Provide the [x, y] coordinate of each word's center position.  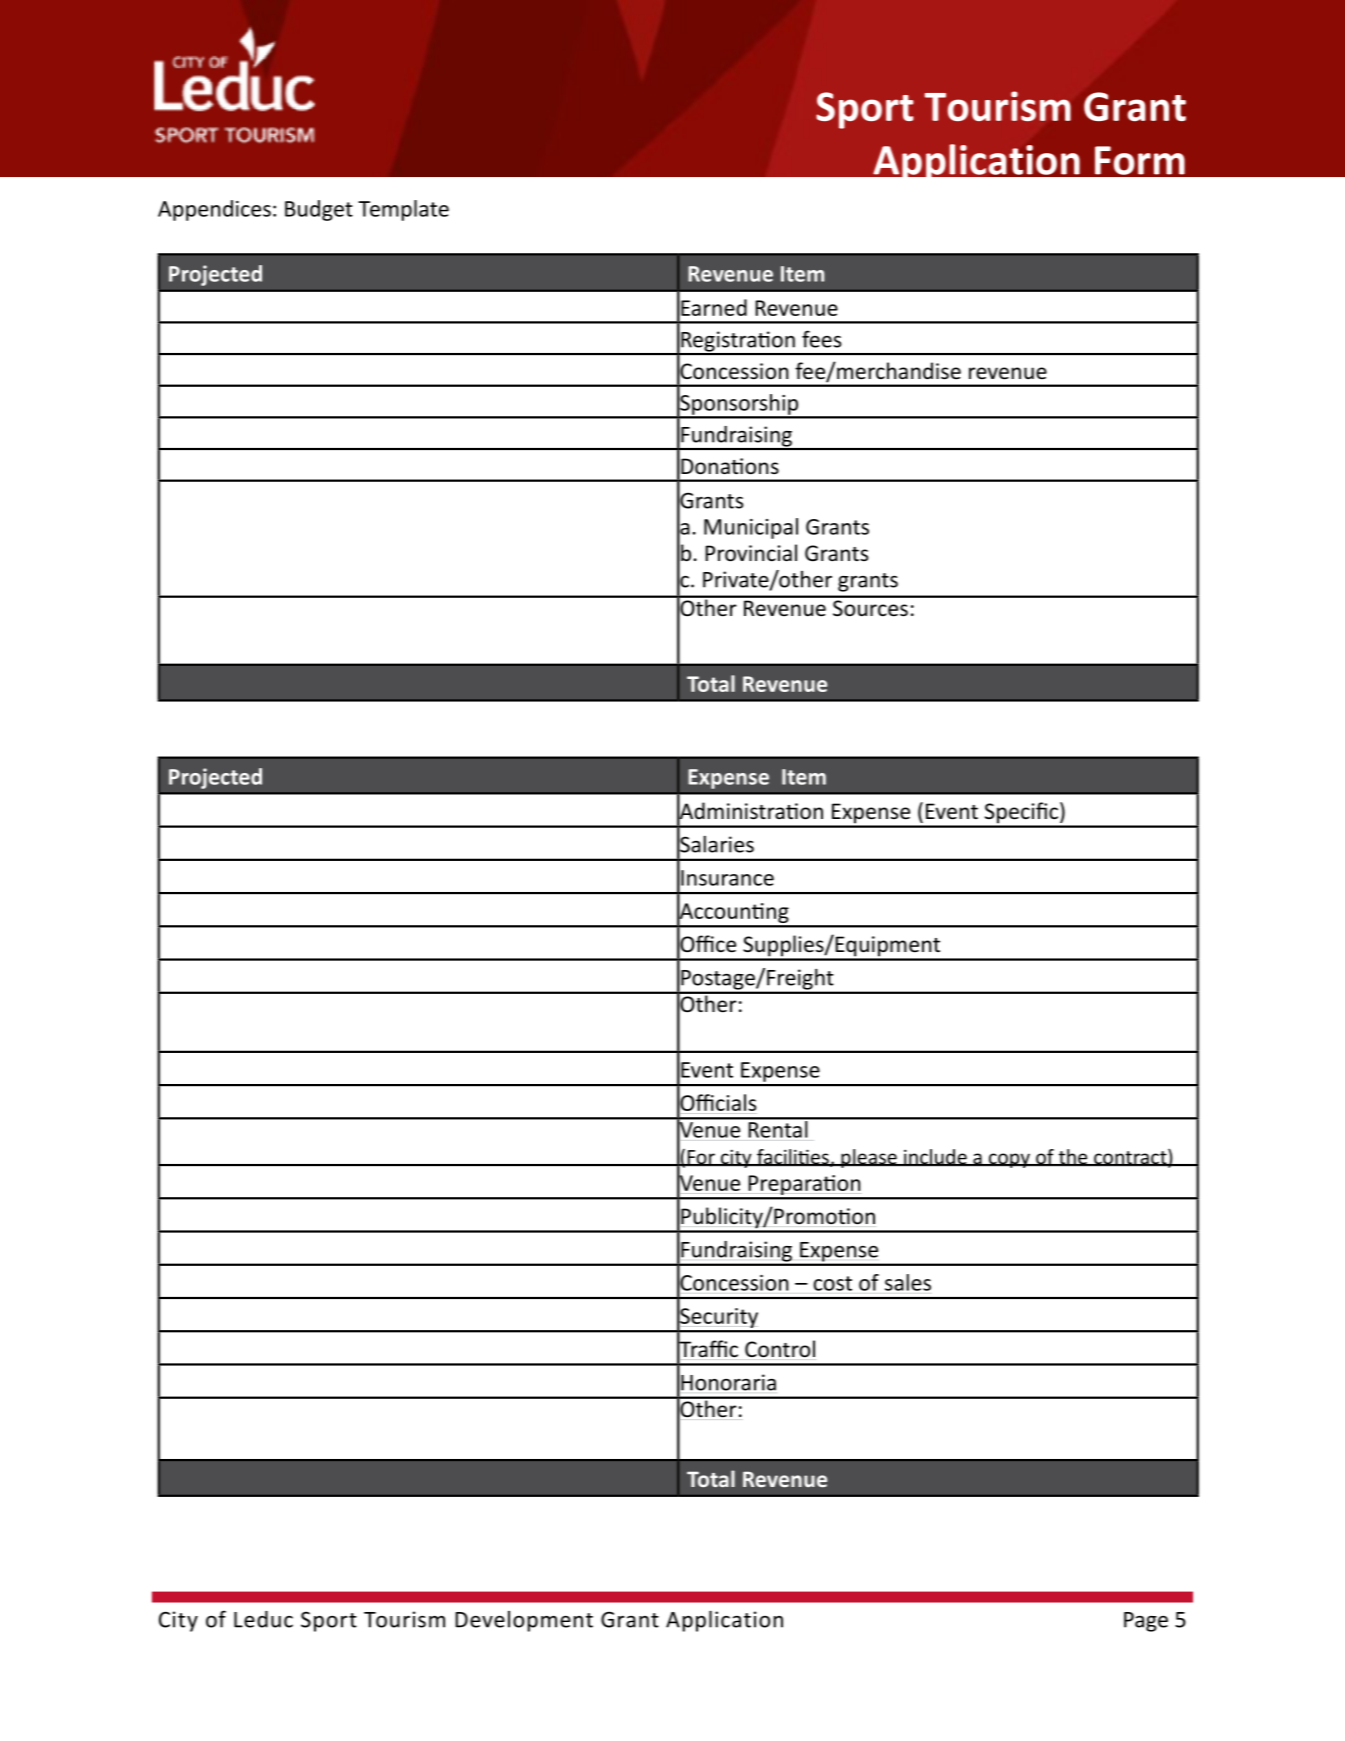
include [935, 1157]
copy [1009, 1160]
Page [1146, 1622]
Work [344, 1165]
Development [524, 1621]
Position [366, 926]
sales [908, 1282]
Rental [778, 1128]
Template [403, 210]
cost [833, 1283]
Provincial [751, 553]
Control [780, 1349]
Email [343, 1231]
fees [821, 339]
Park [267, 354]
